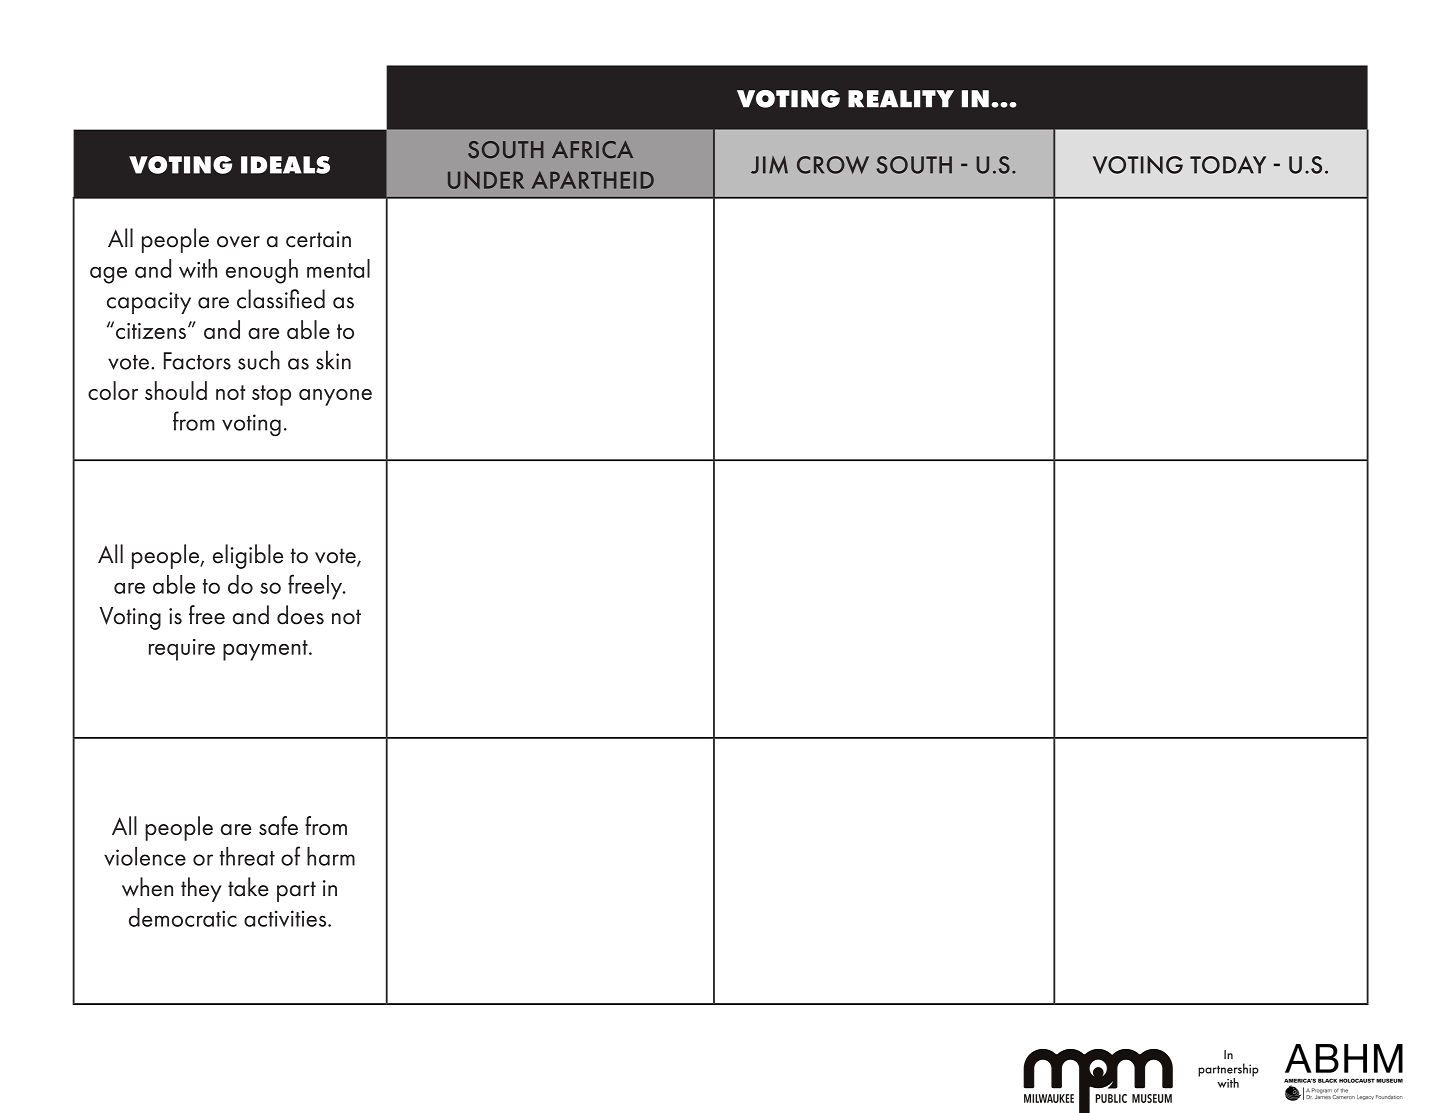  Describe the element at coordinates (1228, 165) in the screenshot. I see `TODAY` at that location.
